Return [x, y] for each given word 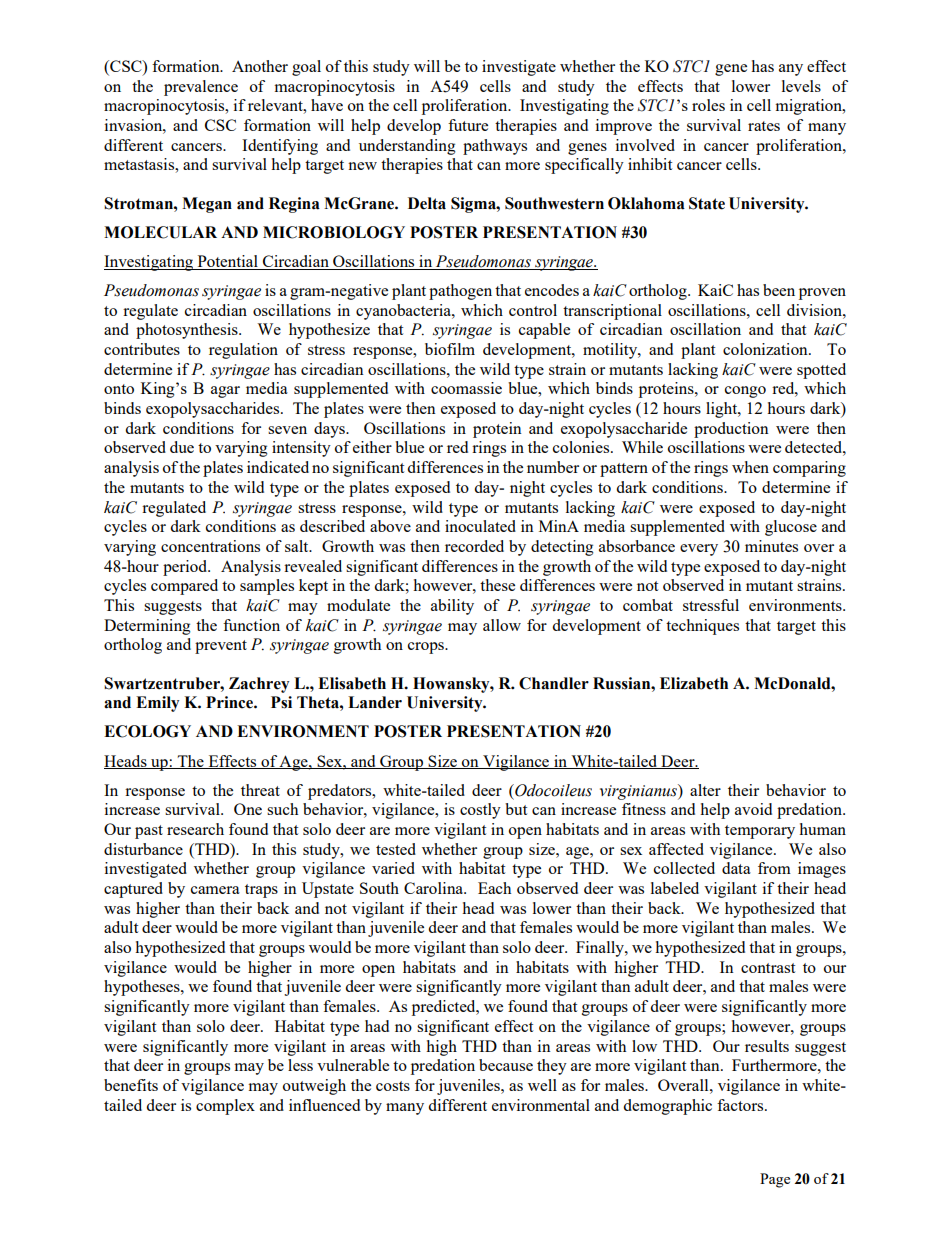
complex [225, 1107]
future [468, 125]
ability [452, 607]
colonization [766, 349]
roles [708, 105]
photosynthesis [188, 331]
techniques [702, 627]
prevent [221, 647]
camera [215, 890]
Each [494, 888]
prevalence [201, 88]
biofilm [450, 349]
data [736, 868]
